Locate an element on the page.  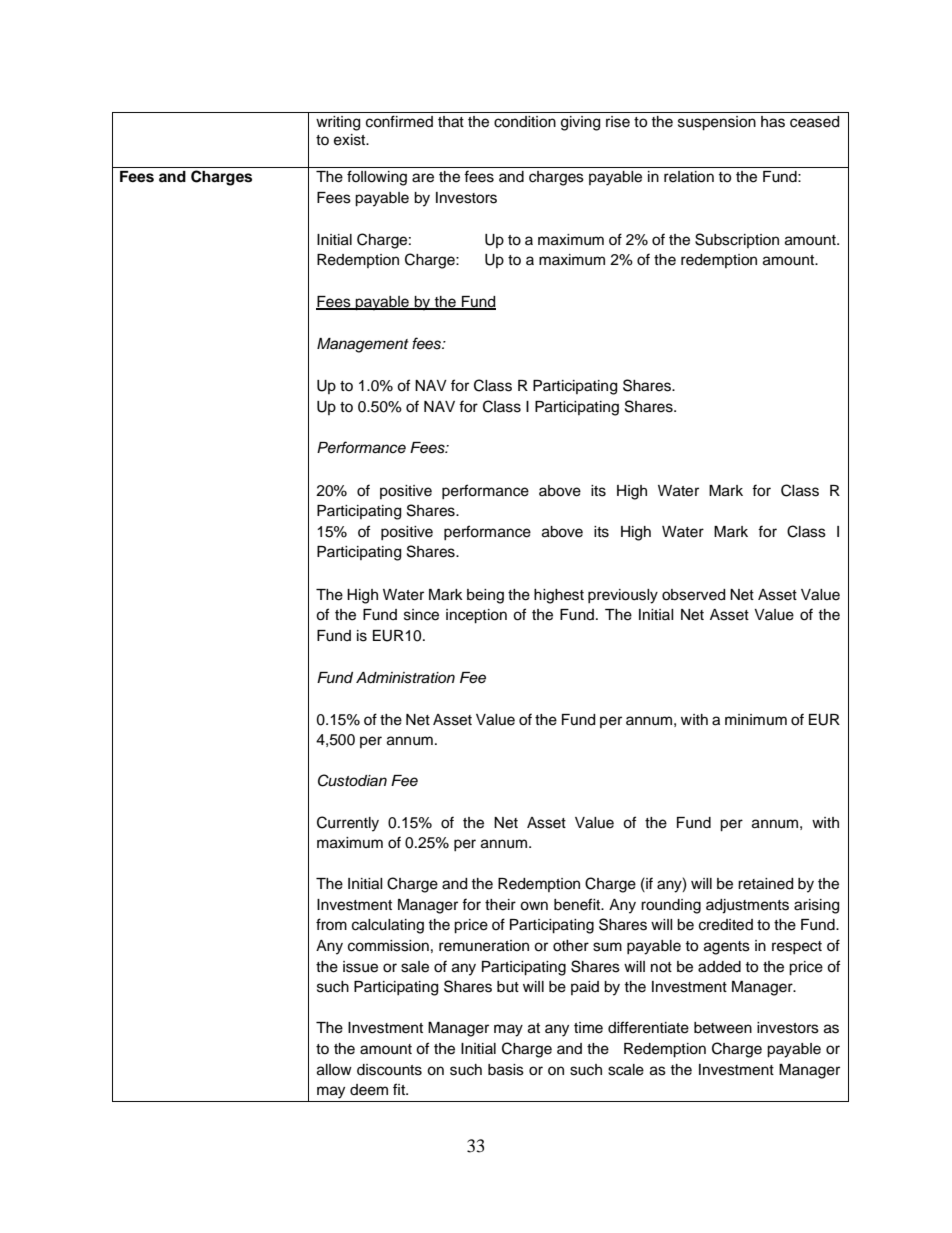
time is located at coordinates (588, 1028).
